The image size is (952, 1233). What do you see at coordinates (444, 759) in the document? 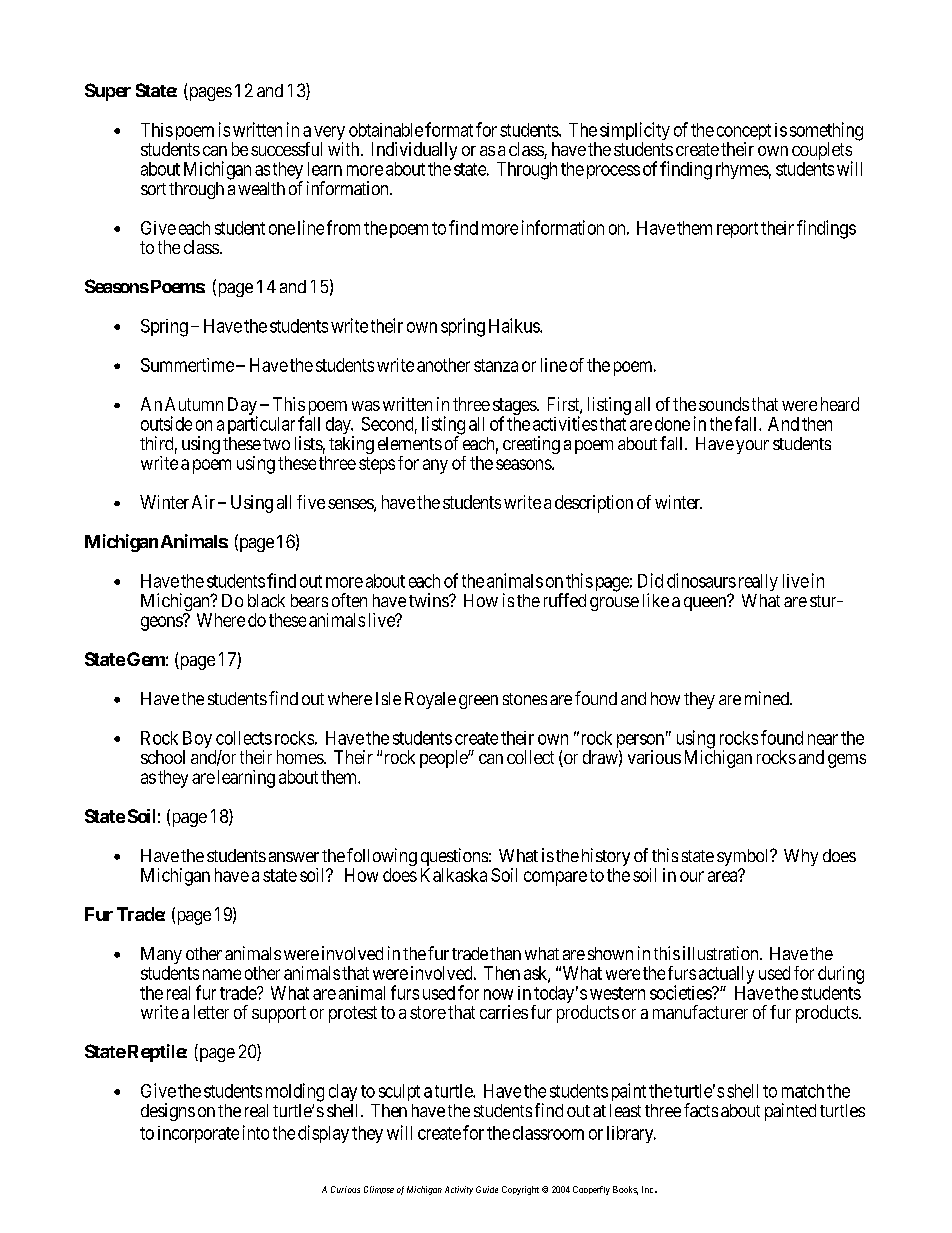
I see `people` at bounding box center [444, 759].
